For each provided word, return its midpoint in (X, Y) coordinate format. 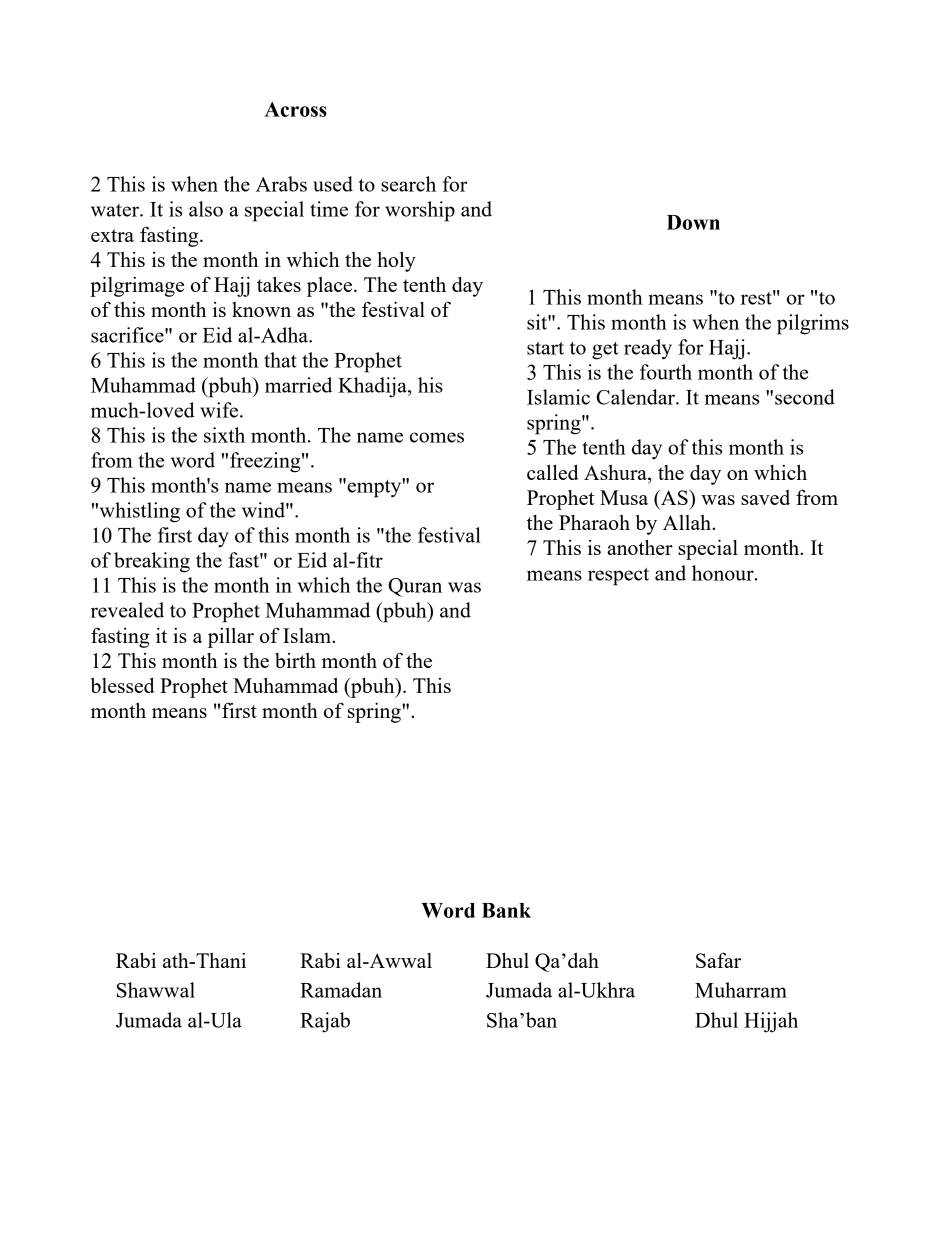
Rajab (325, 1022)
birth (295, 660)
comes (437, 437)
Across (295, 109)
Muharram (741, 990)
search (408, 184)
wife (220, 410)
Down (693, 222)
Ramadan (341, 990)
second (805, 397)
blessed (123, 685)
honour (724, 573)
